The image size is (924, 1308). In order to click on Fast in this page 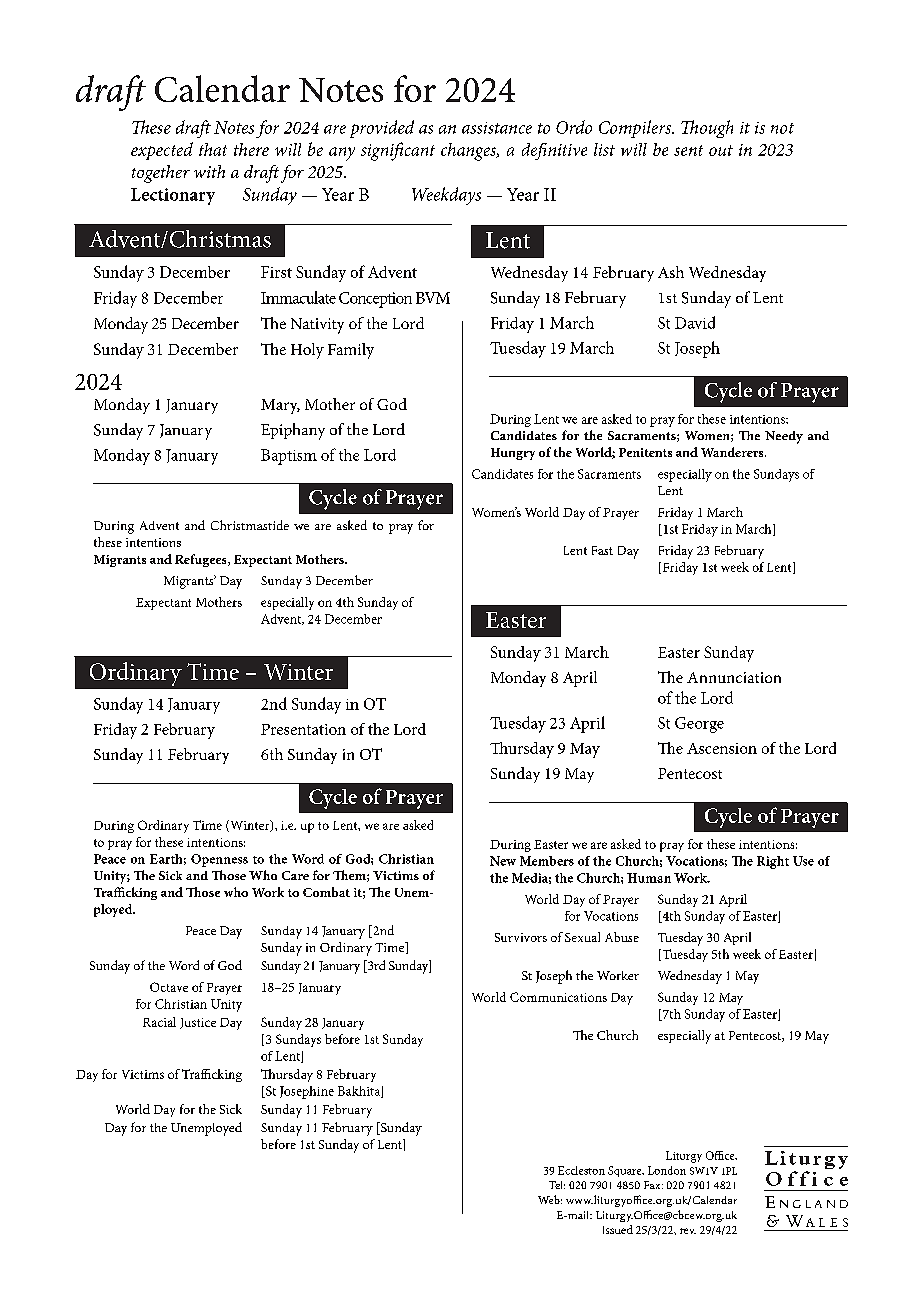, I will do `click(602, 550)`.
